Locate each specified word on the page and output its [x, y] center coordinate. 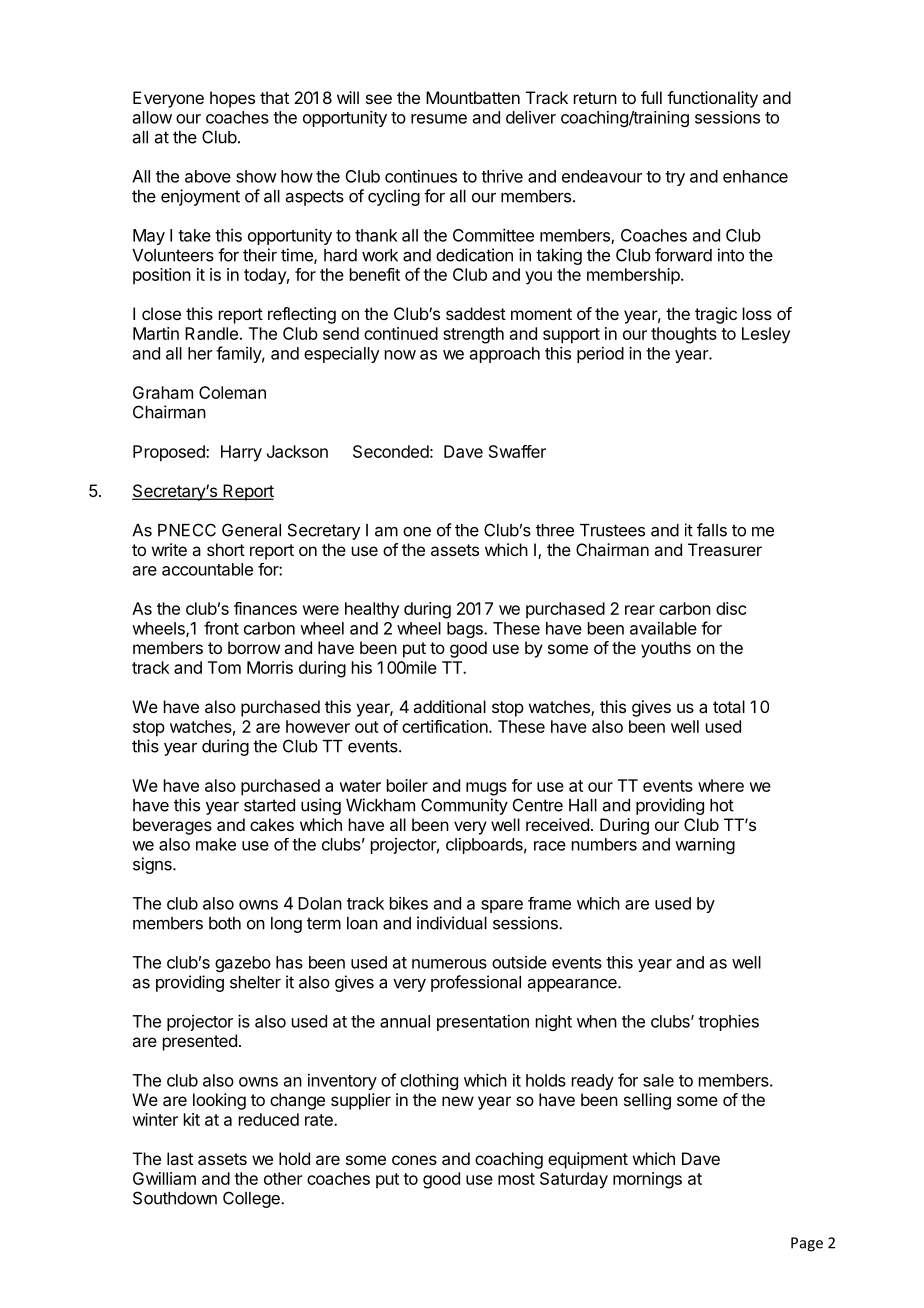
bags [466, 630]
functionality [712, 99]
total [729, 706]
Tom [224, 667]
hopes [232, 99]
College [252, 1199]
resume [439, 119]
